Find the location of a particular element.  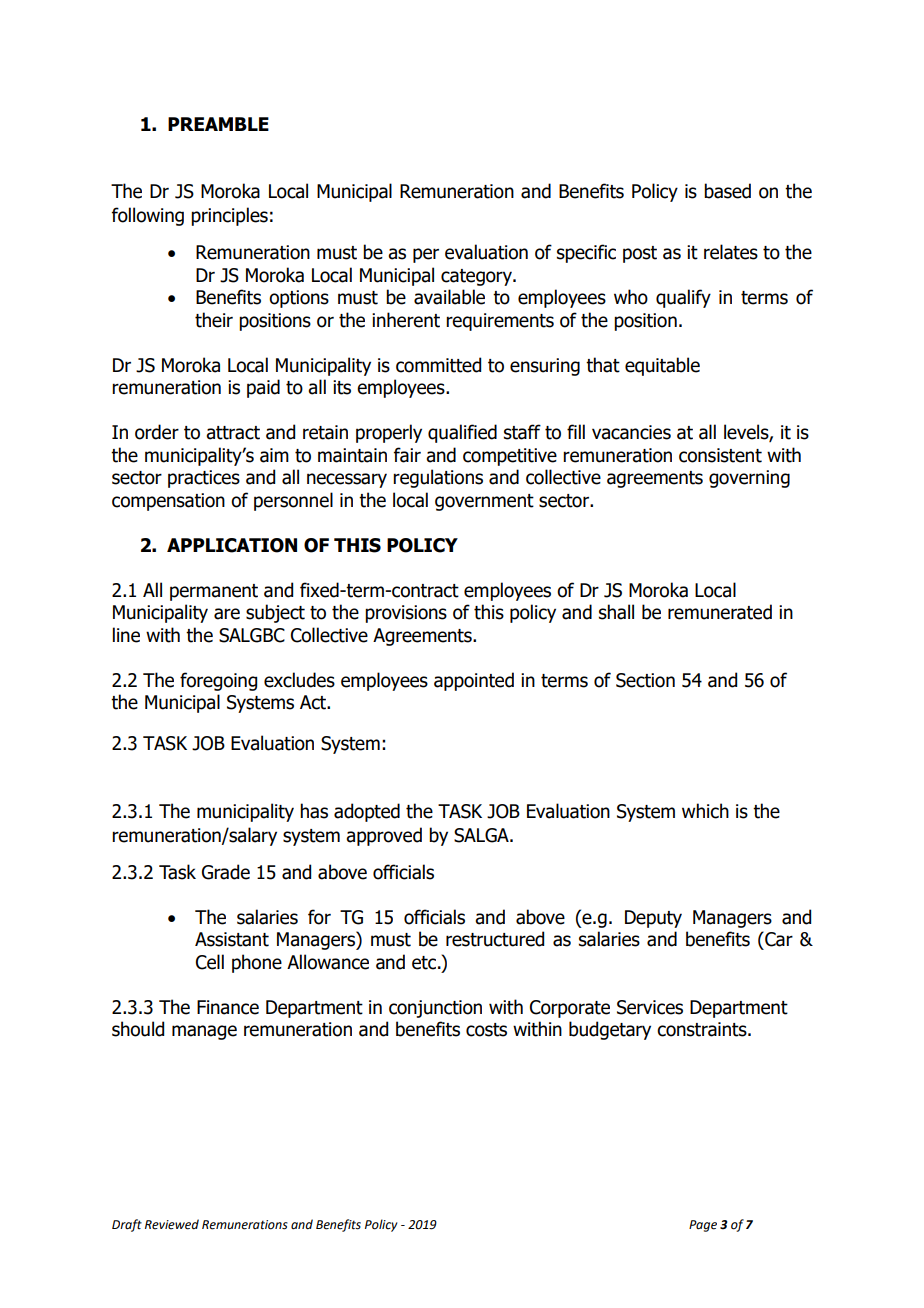

appointed is located at coordinates (474, 681).
